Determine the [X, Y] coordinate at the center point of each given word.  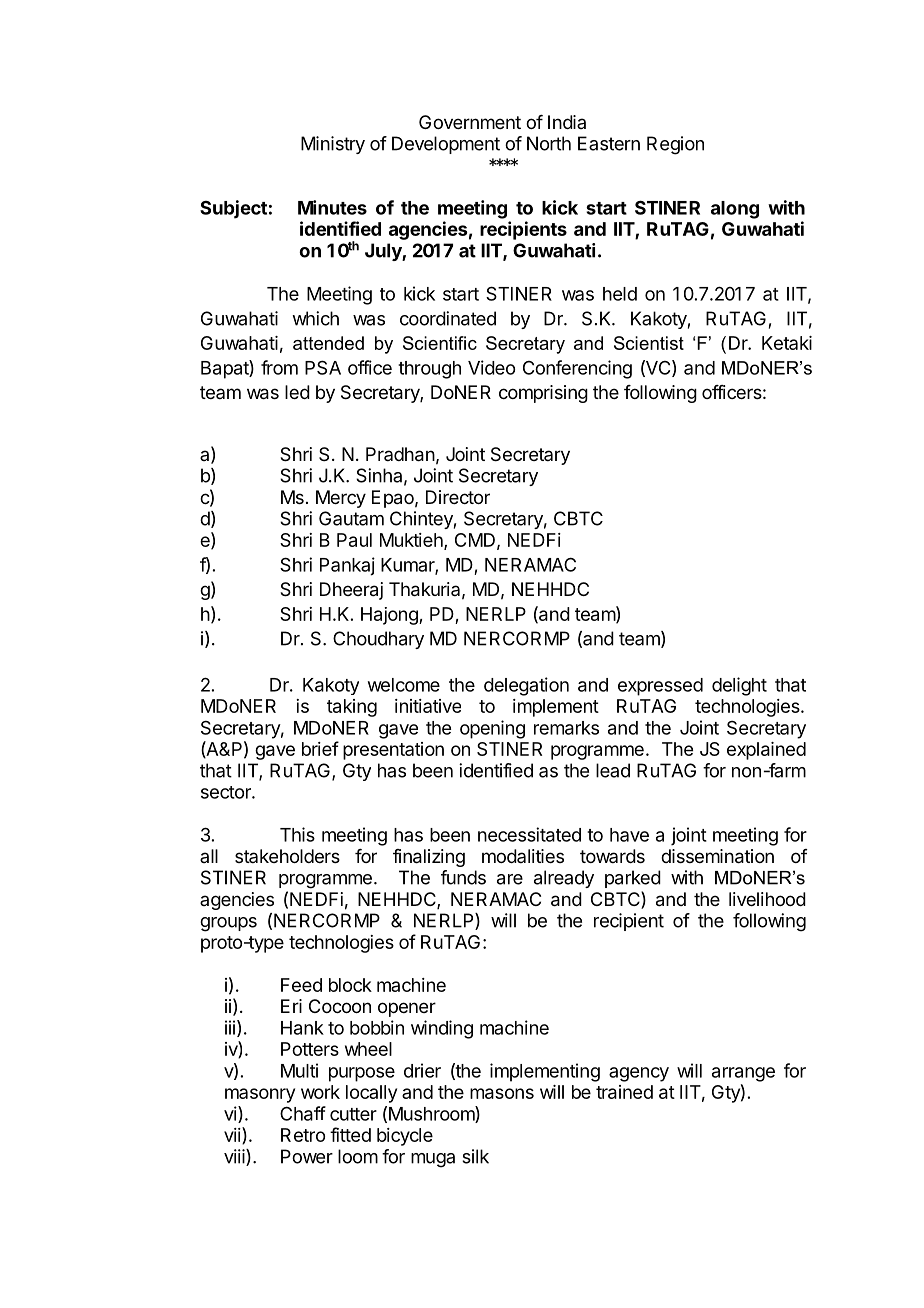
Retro [303, 1135]
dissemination [717, 856]
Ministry [333, 145]
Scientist [649, 343]
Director [458, 497]
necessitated [529, 834]
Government [470, 122]
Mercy [341, 499]
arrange [743, 1074]
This [297, 834]
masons [502, 1093]
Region [675, 145]
